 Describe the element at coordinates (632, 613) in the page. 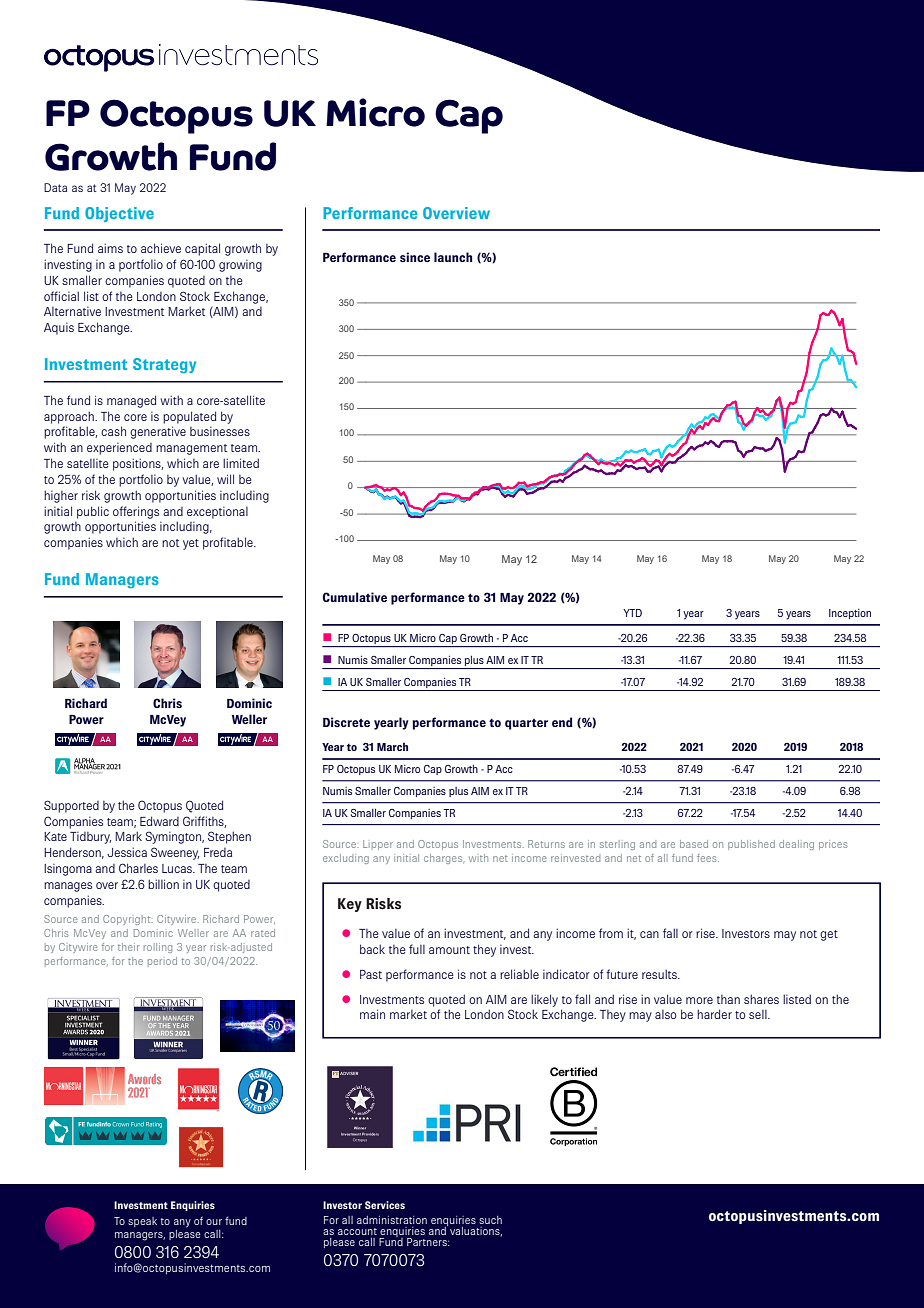

I see `YTD` at that location.
